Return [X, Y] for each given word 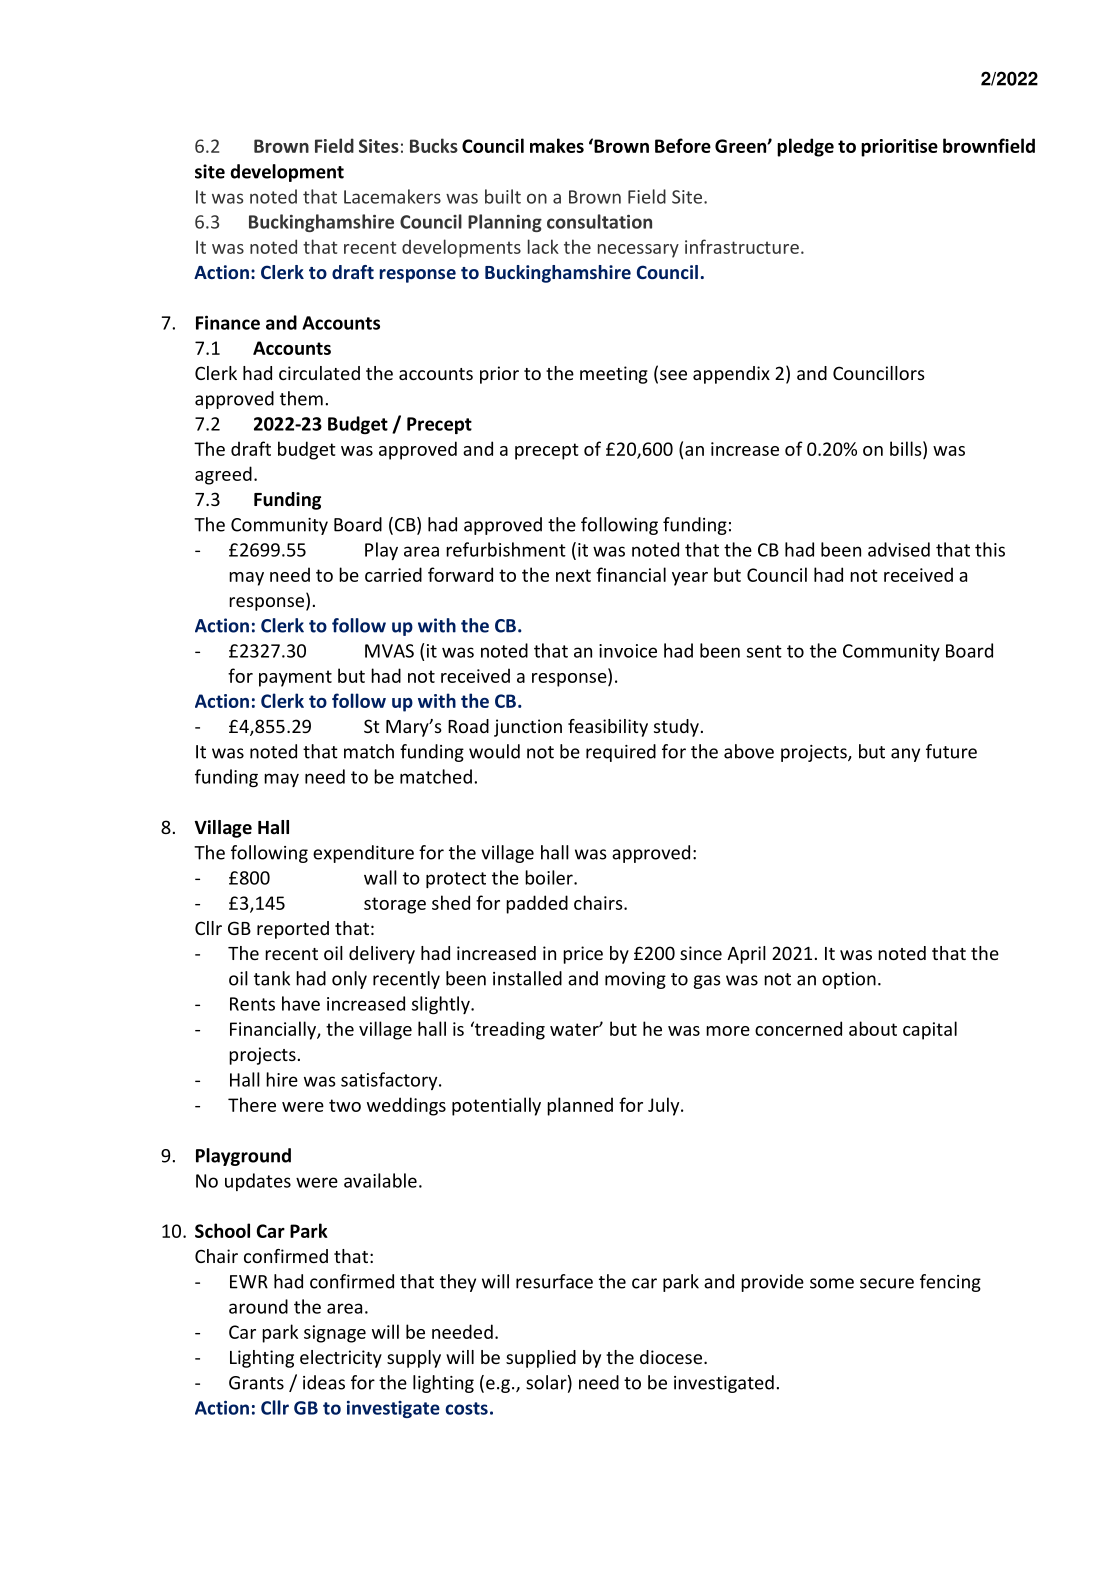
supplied [541, 1359]
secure [887, 1283]
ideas [324, 1382]
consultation [599, 221]
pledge [805, 147]
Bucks [434, 145]
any [905, 755]
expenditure [363, 854]
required [621, 753]
